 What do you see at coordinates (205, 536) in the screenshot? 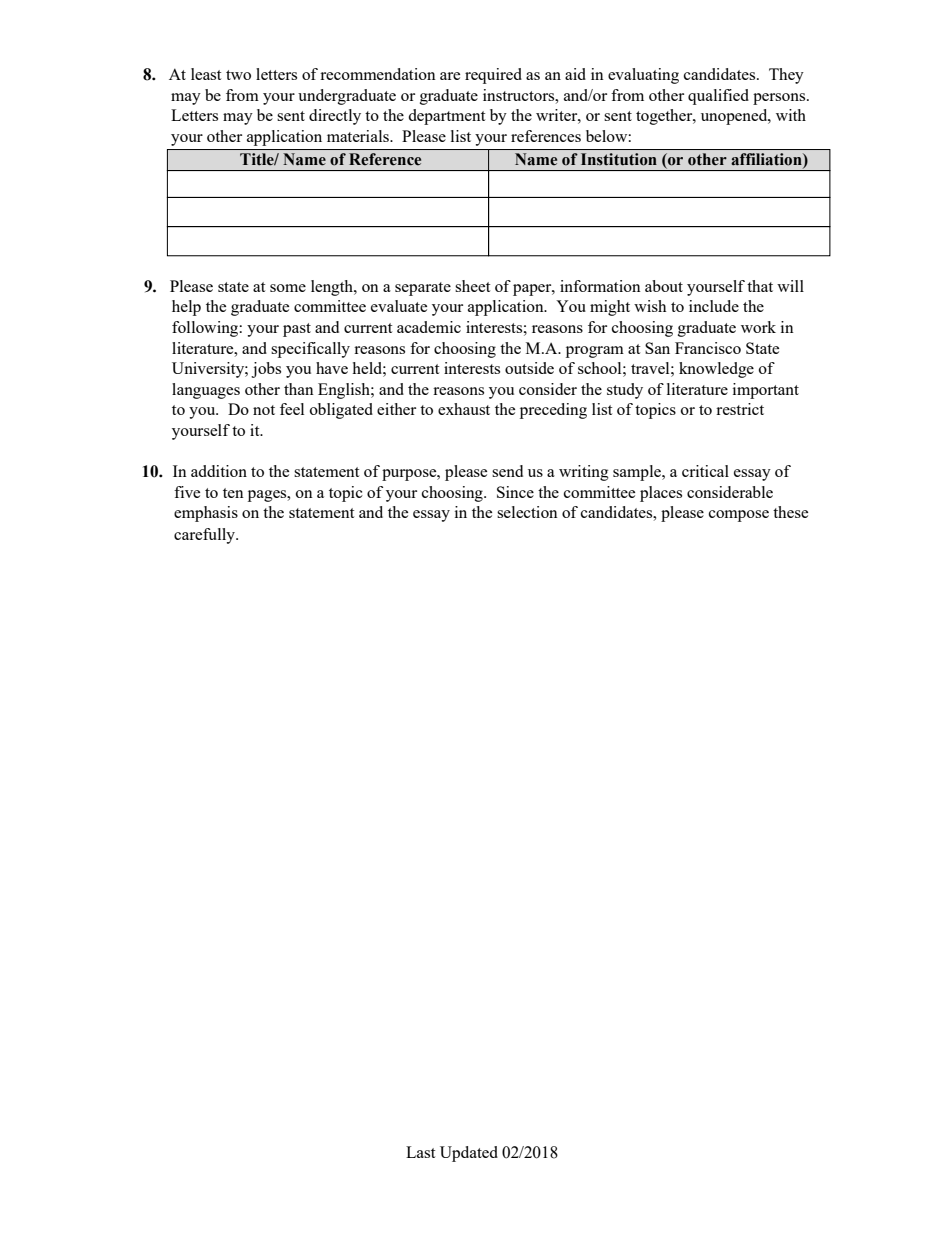
I see `carefully` at bounding box center [205, 536].
